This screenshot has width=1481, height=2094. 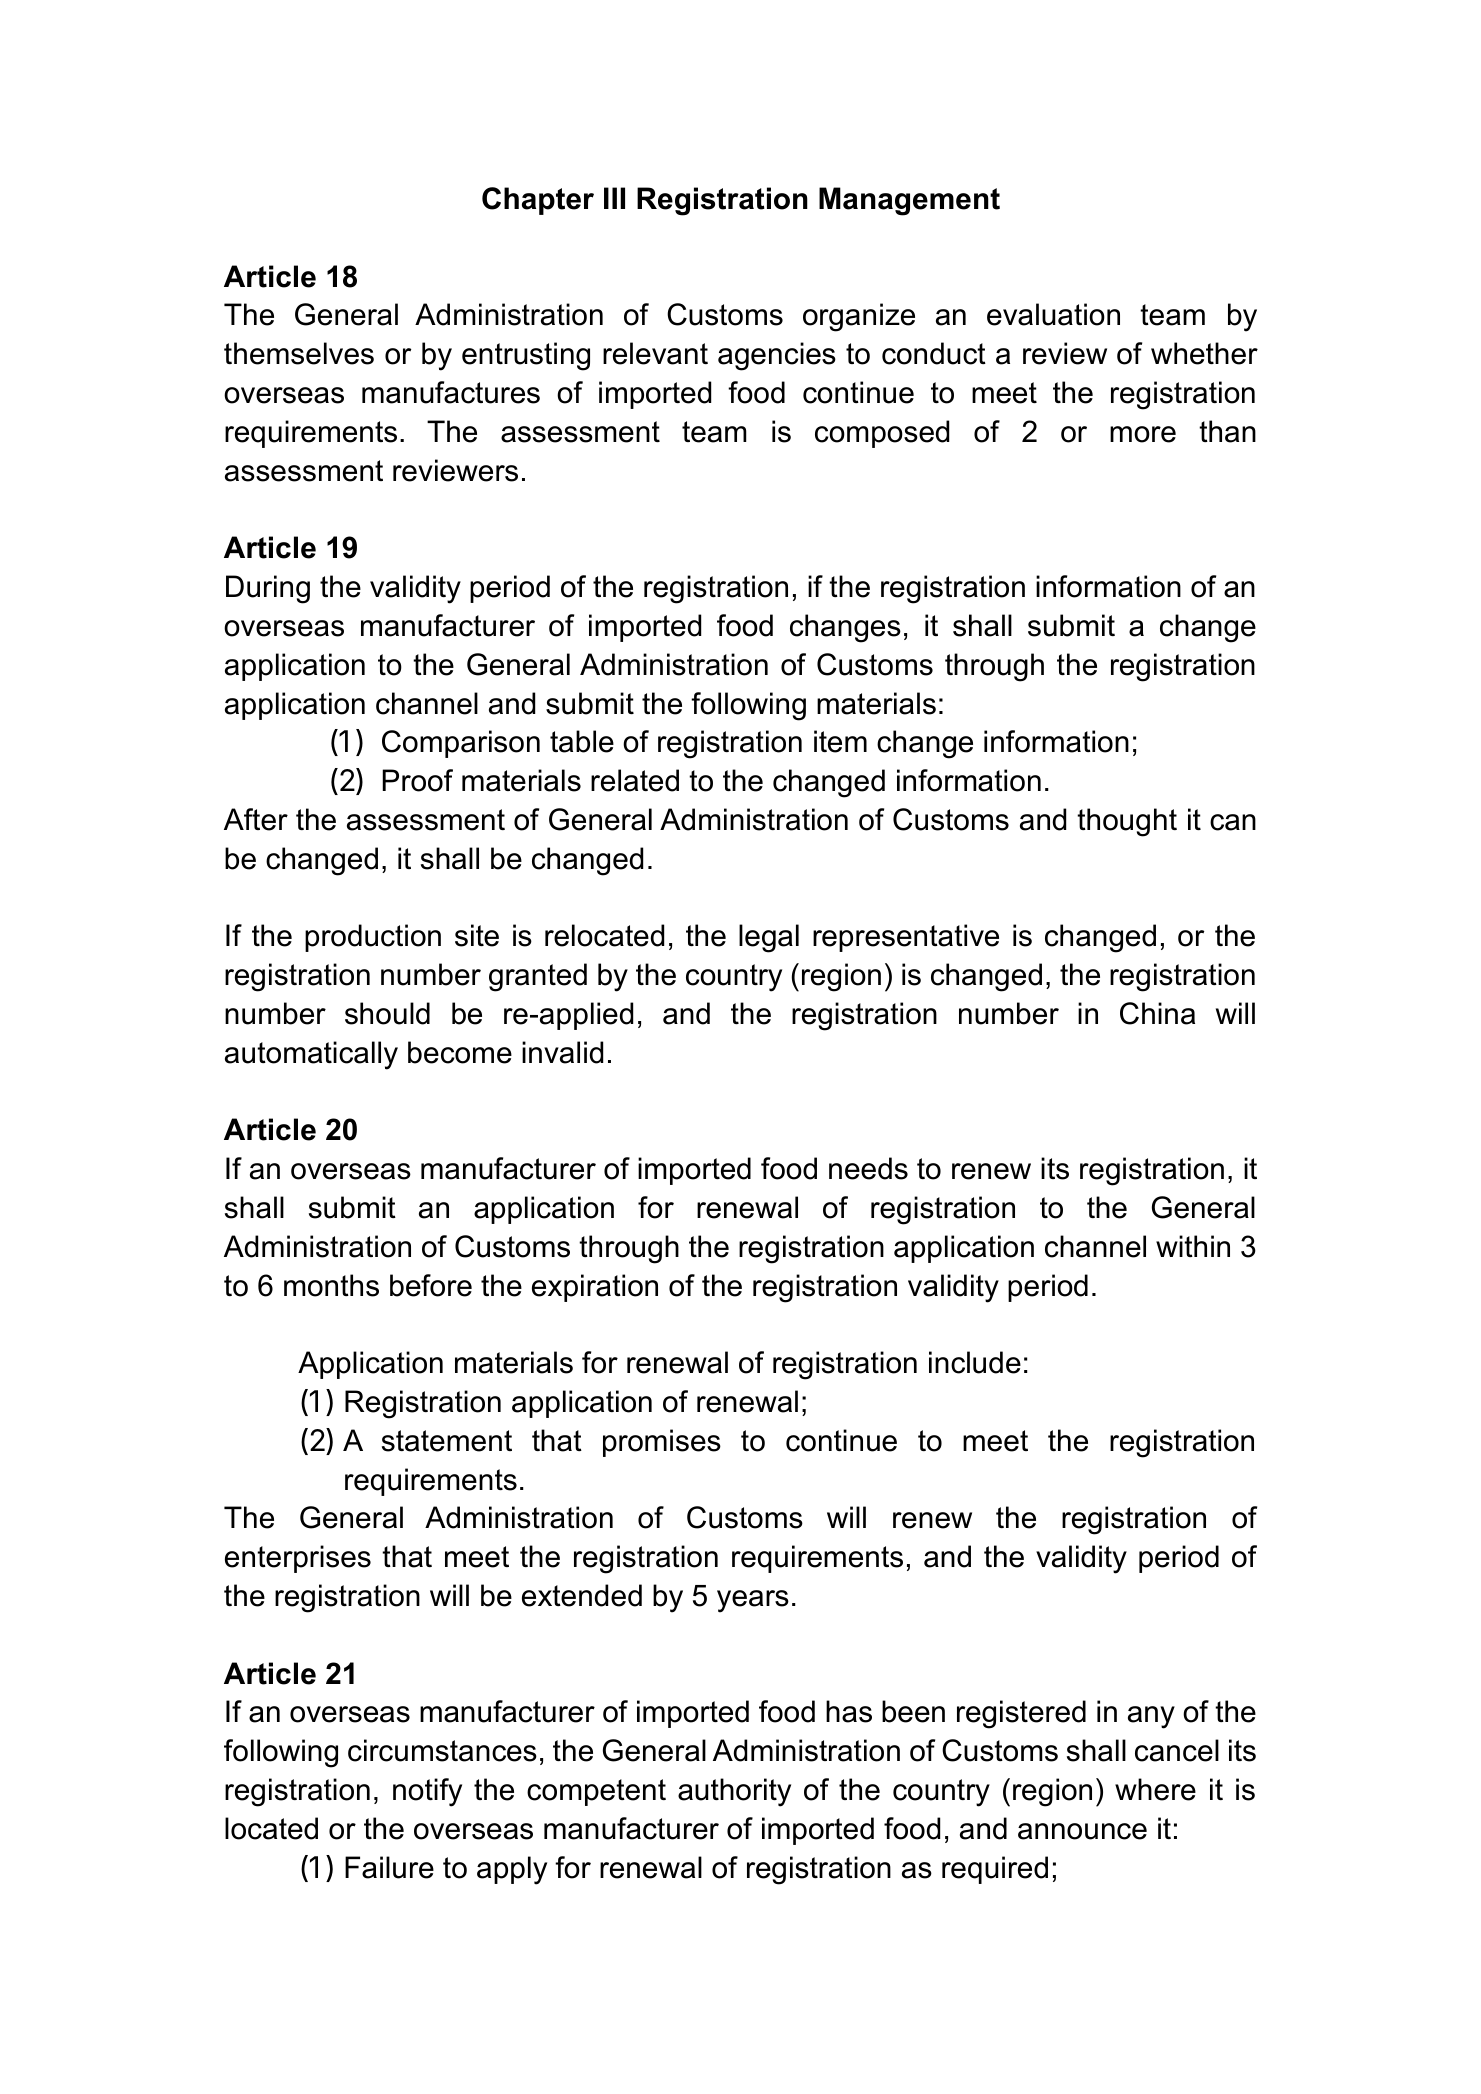 I want to click on Failure, so click(x=389, y=1867).
